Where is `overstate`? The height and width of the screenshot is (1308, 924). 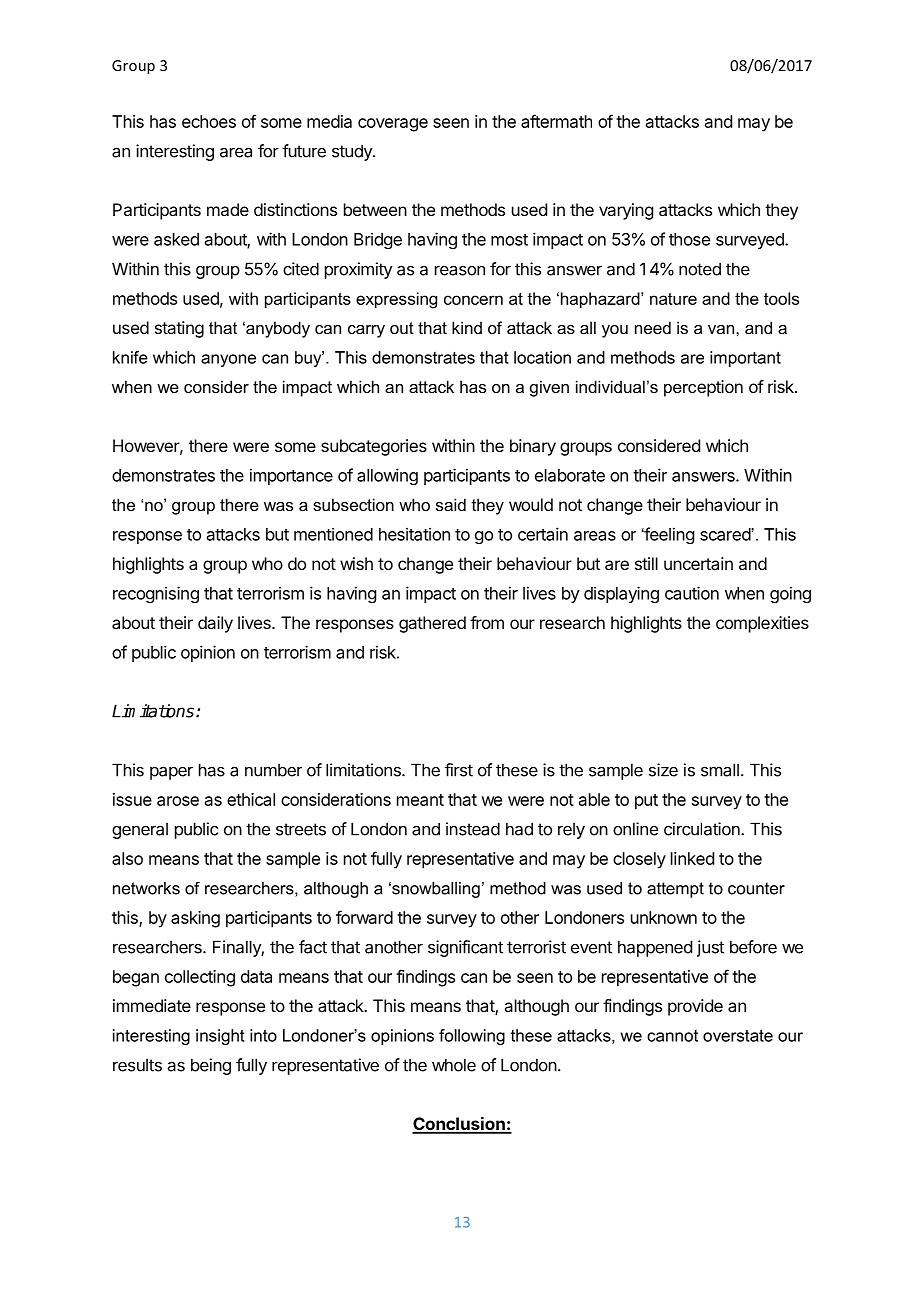
overstate is located at coordinates (738, 1035).
